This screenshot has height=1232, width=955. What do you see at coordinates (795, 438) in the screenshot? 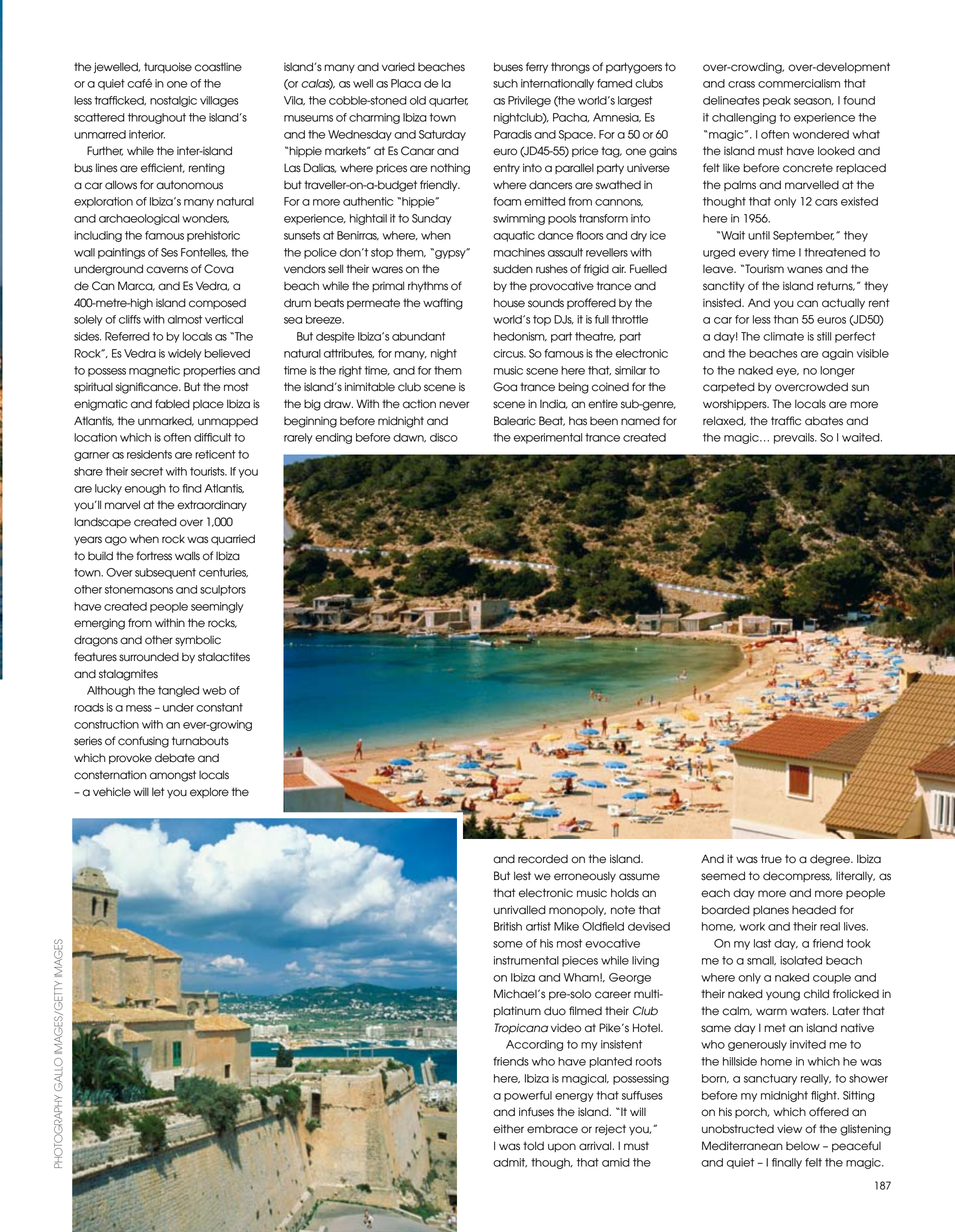
I see `prevails` at bounding box center [795, 438].
